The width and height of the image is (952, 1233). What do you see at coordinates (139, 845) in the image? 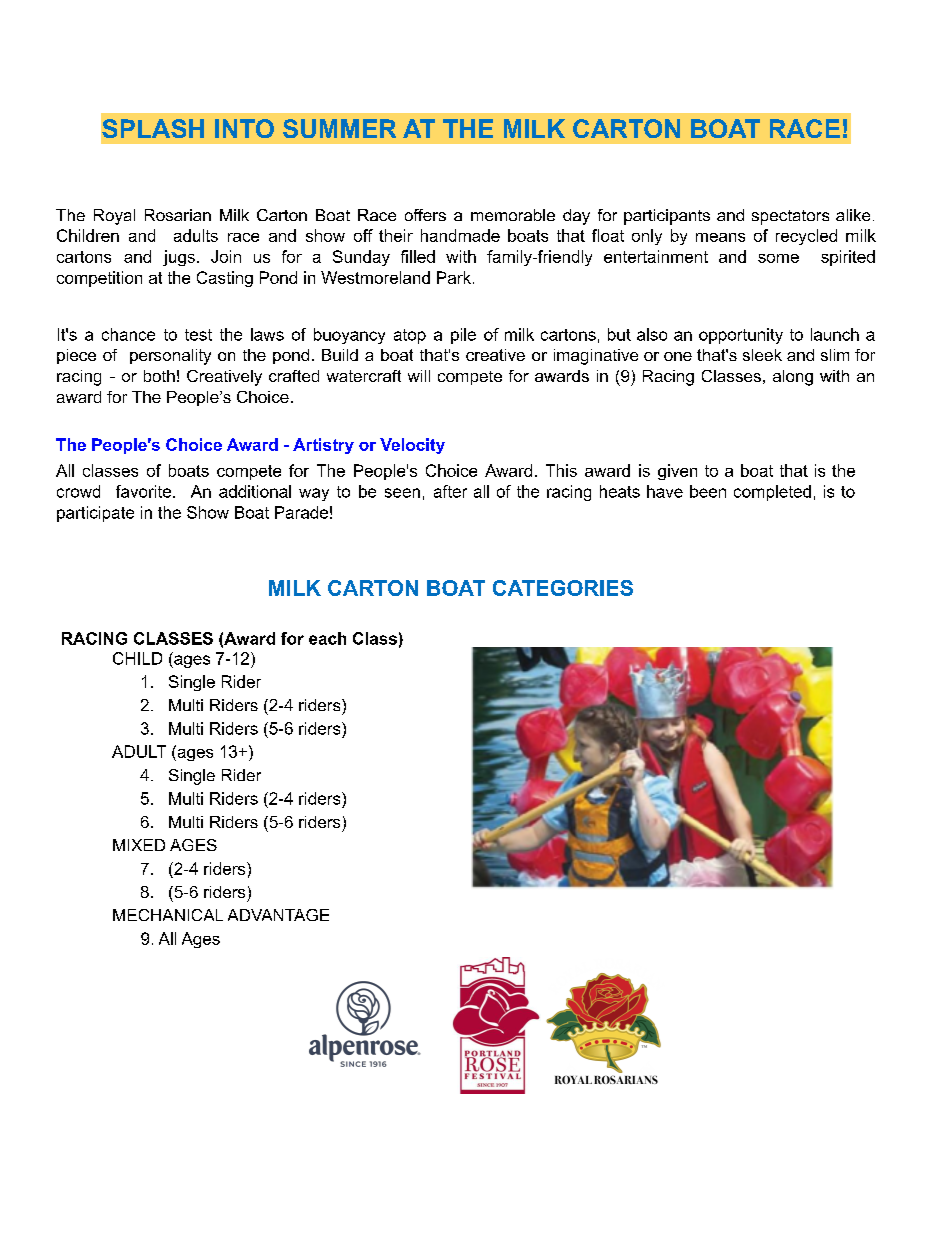
I see `MIXED` at bounding box center [139, 845].
